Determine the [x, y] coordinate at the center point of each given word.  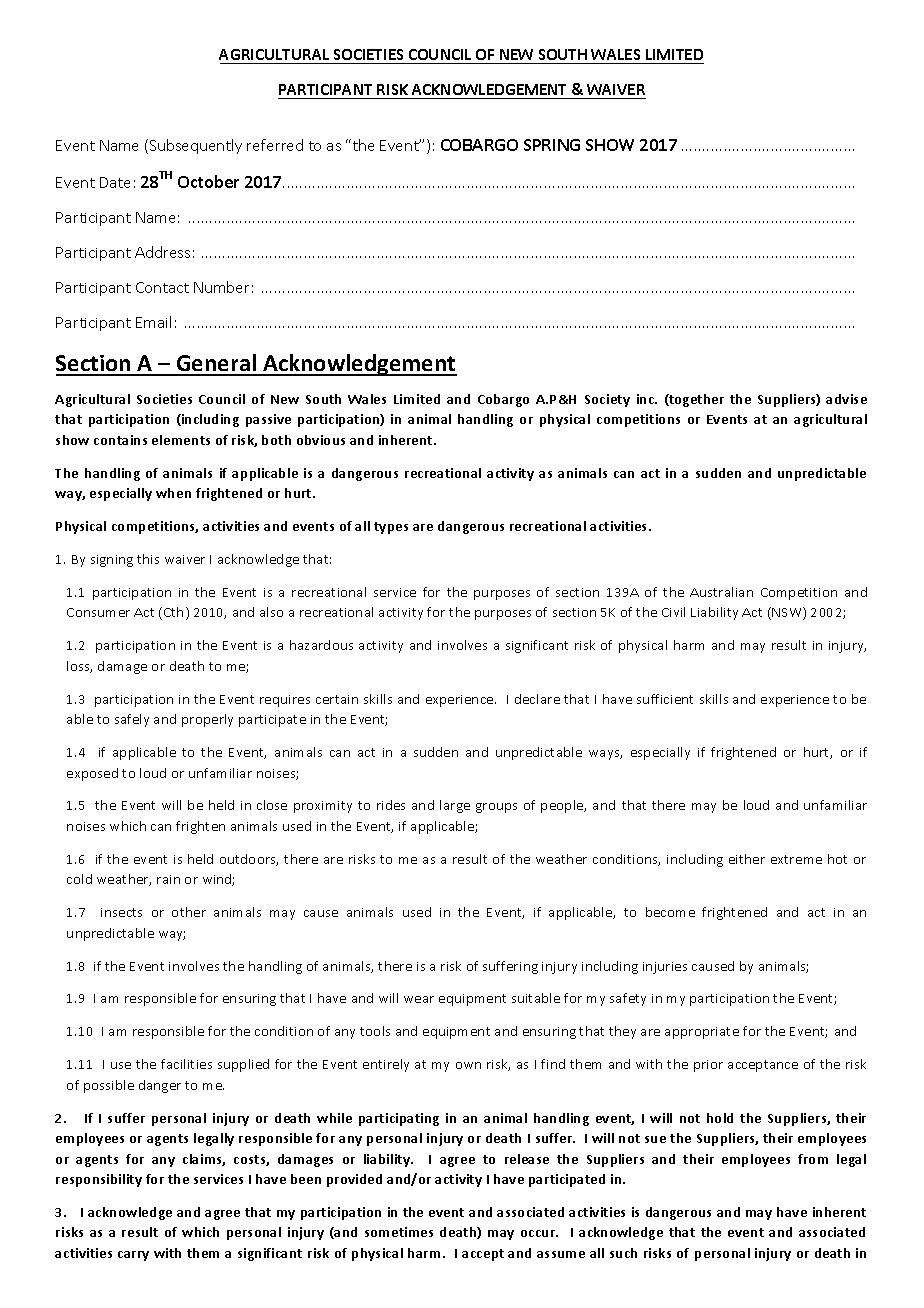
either [747, 859]
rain [168, 879]
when [173, 493]
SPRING [552, 145]
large [455, 806]
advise [846, 399]
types [391, 528]
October [208, 181]
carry [133, 1256]
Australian [721, 592]
